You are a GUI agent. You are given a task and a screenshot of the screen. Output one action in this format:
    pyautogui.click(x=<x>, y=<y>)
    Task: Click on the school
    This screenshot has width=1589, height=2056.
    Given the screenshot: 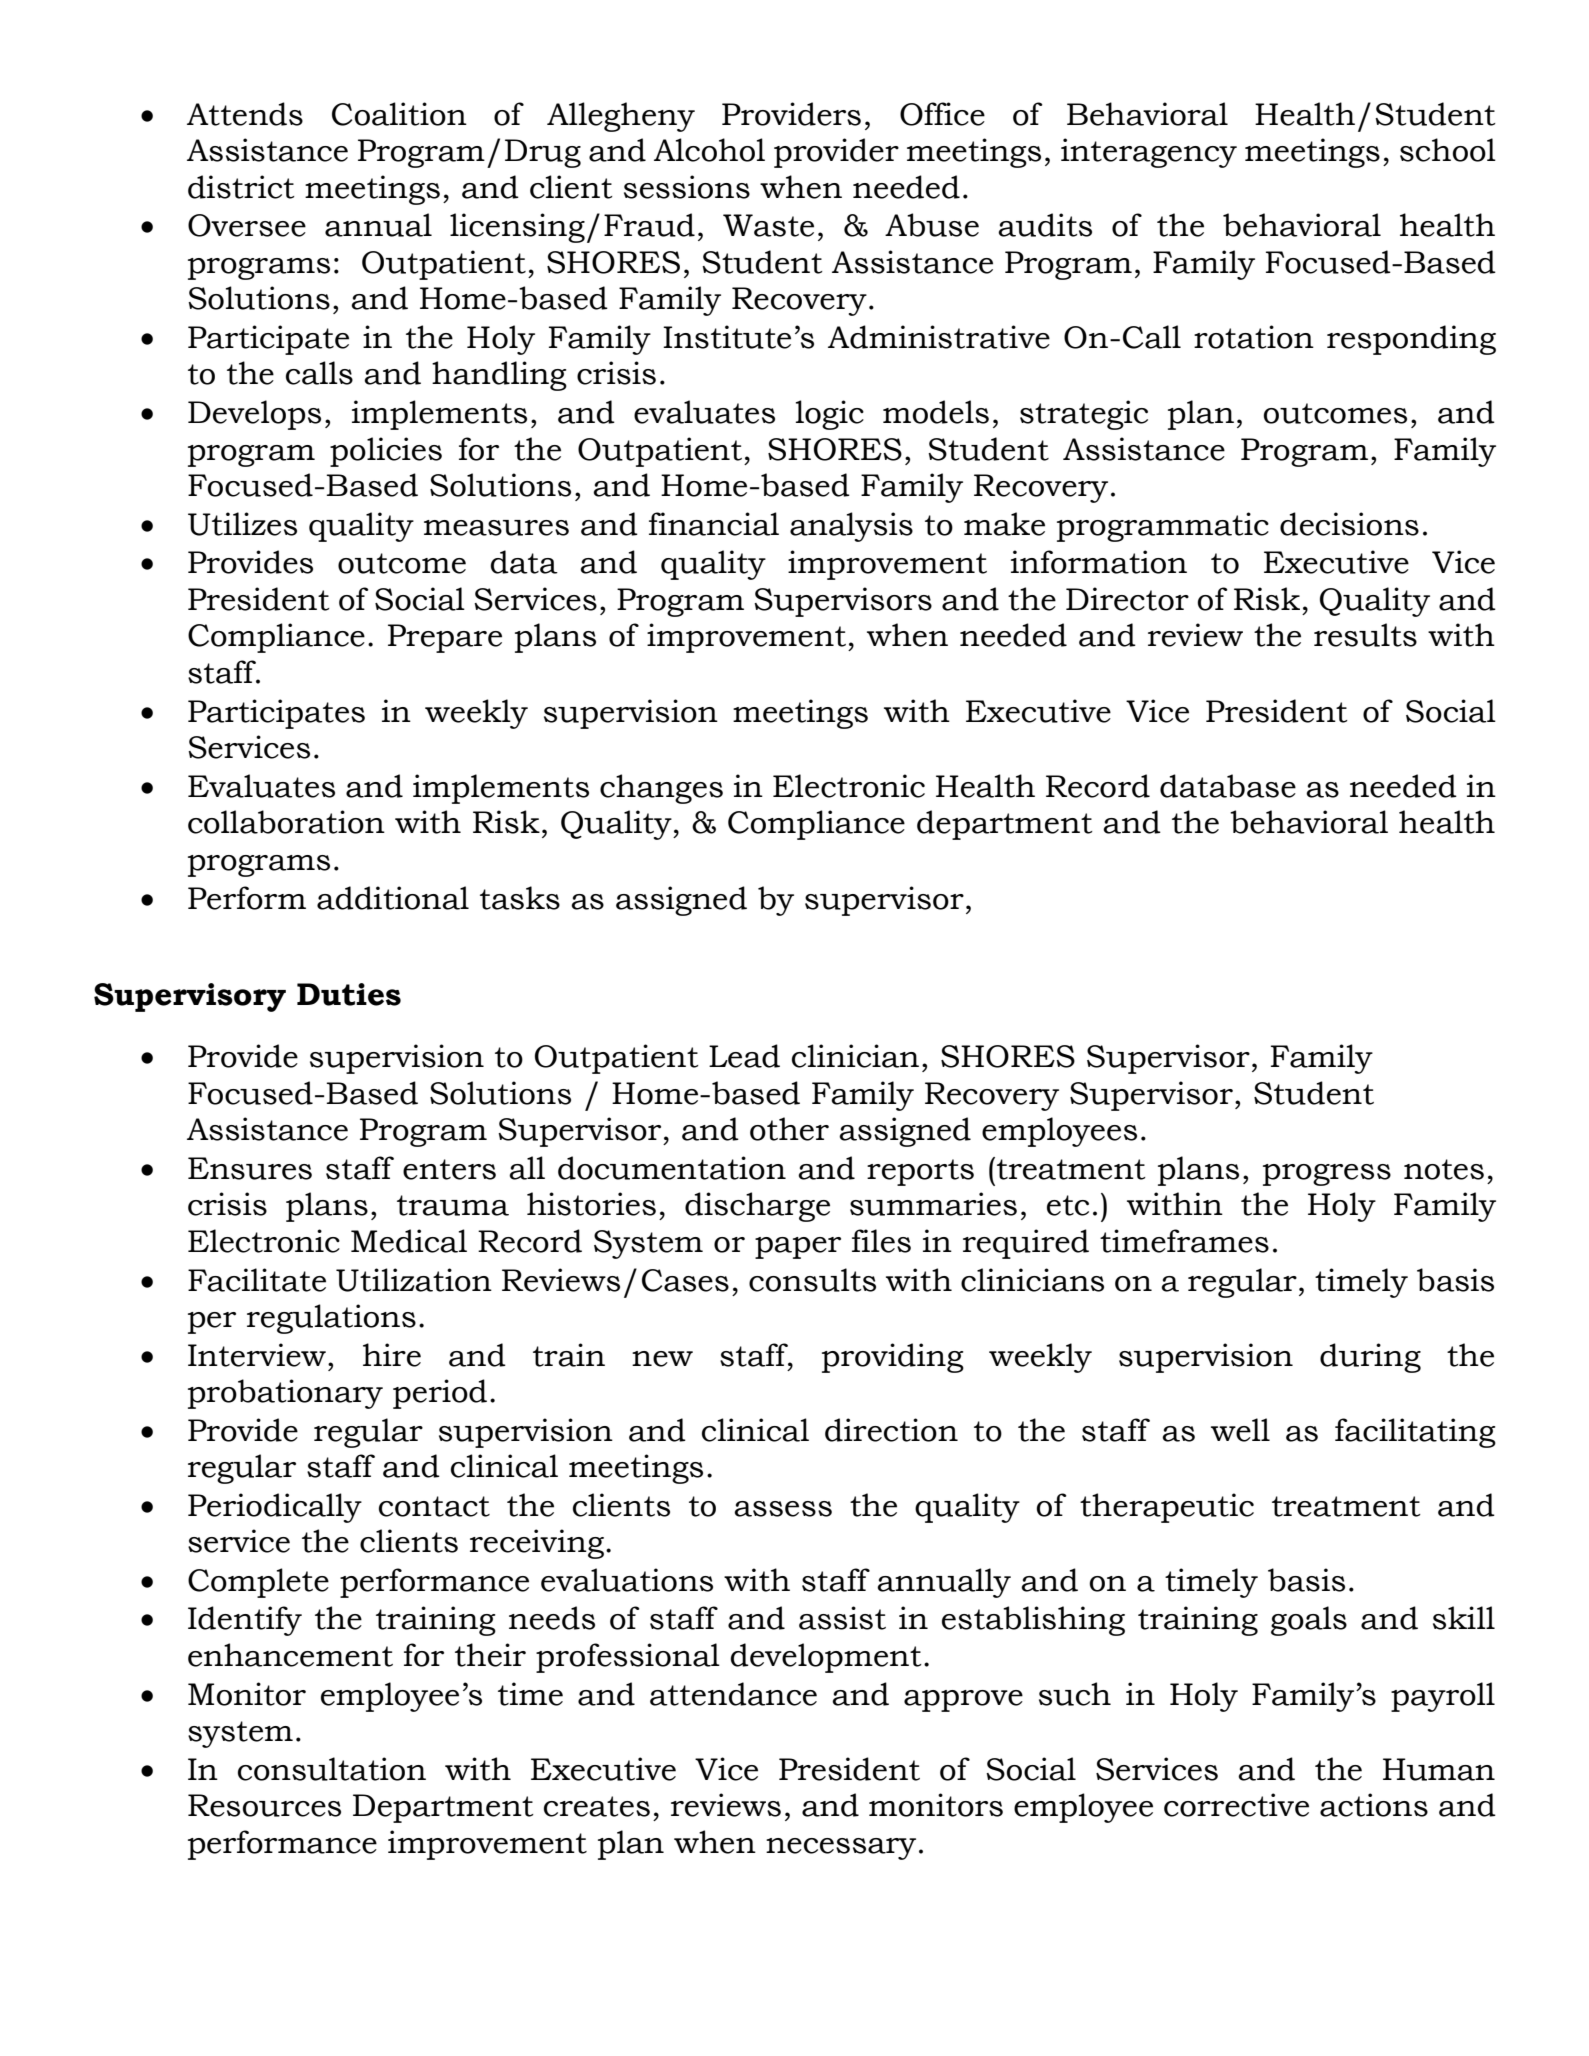 What is the action you would take?
    pyautogui.click(x=1448, y=150)
